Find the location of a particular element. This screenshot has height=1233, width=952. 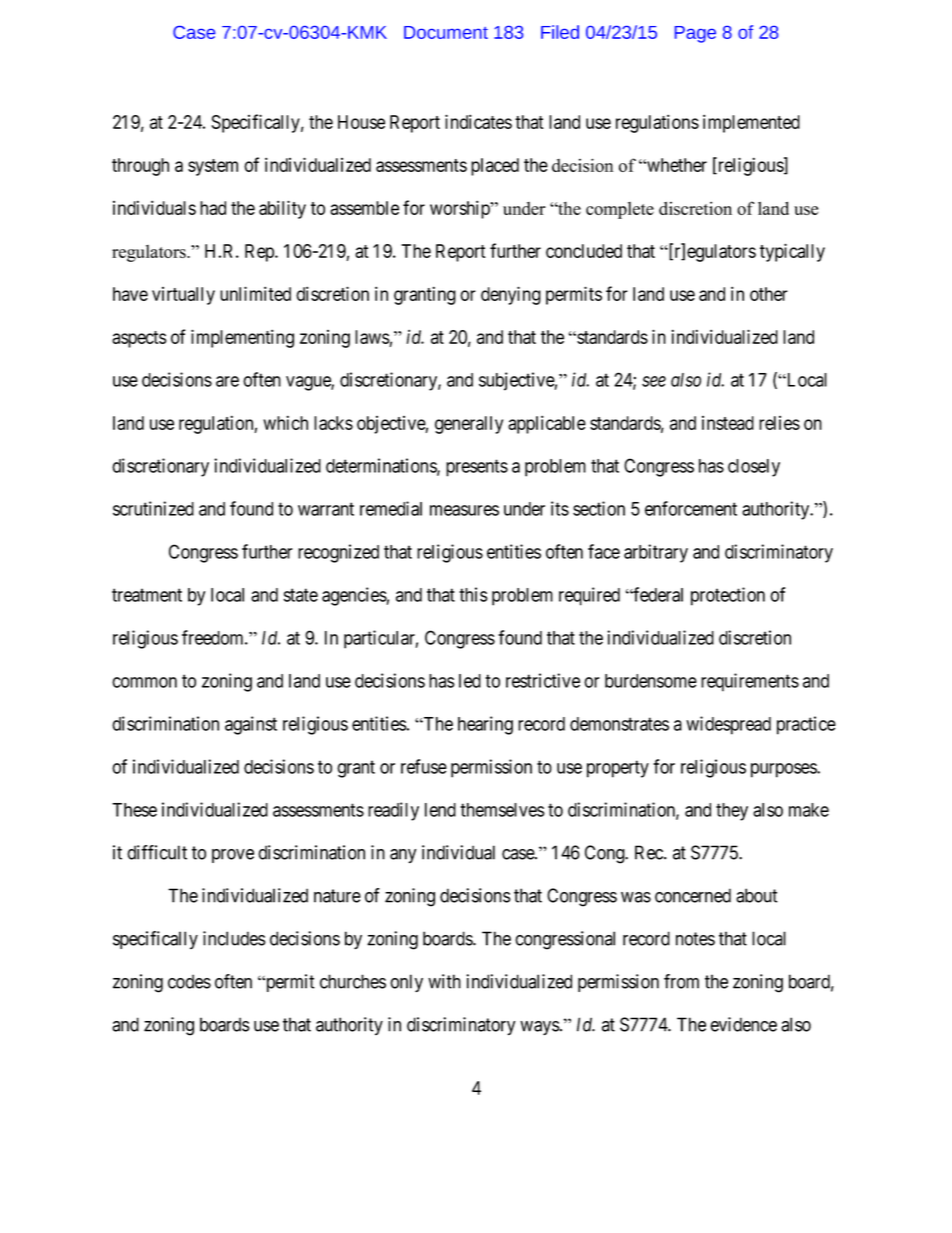

with is located at coordinates (444, 981).
